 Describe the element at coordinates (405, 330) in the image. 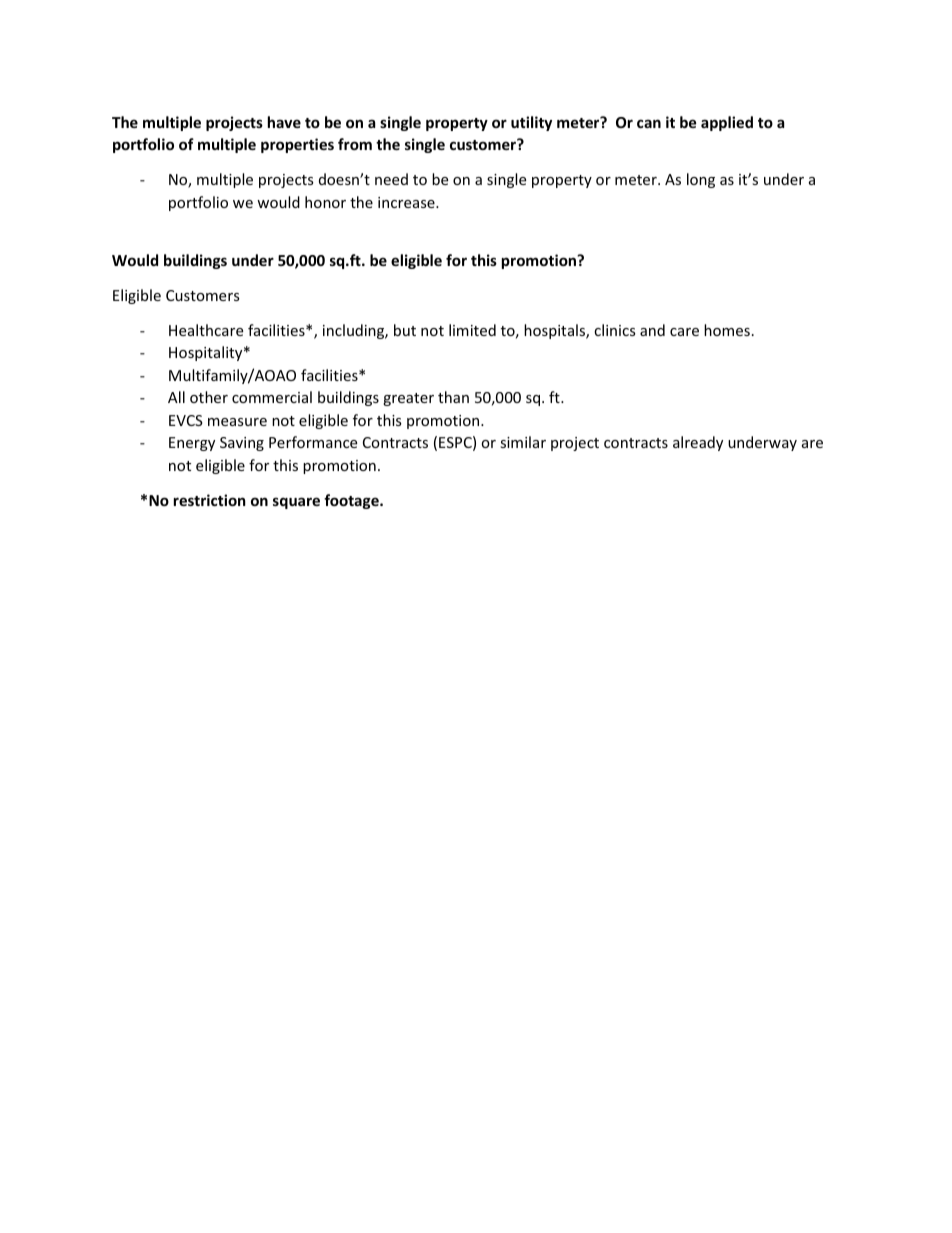

I see `but` at that location.
